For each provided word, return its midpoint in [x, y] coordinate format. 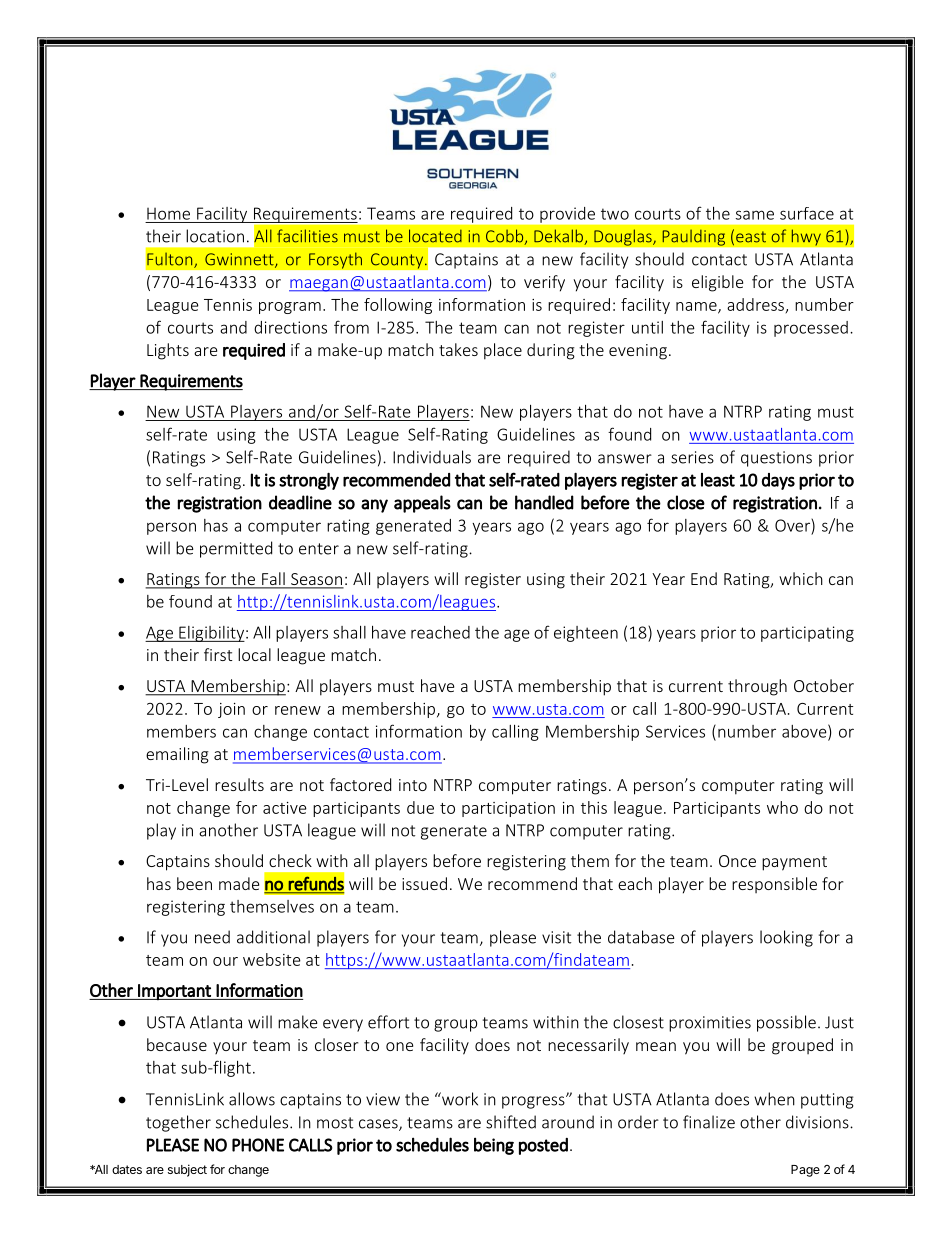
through [757, 687]
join [231, 710]
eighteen [586, 634]
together [178, 1123]
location [215, 236]
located [435, 236]
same [755, 215]
